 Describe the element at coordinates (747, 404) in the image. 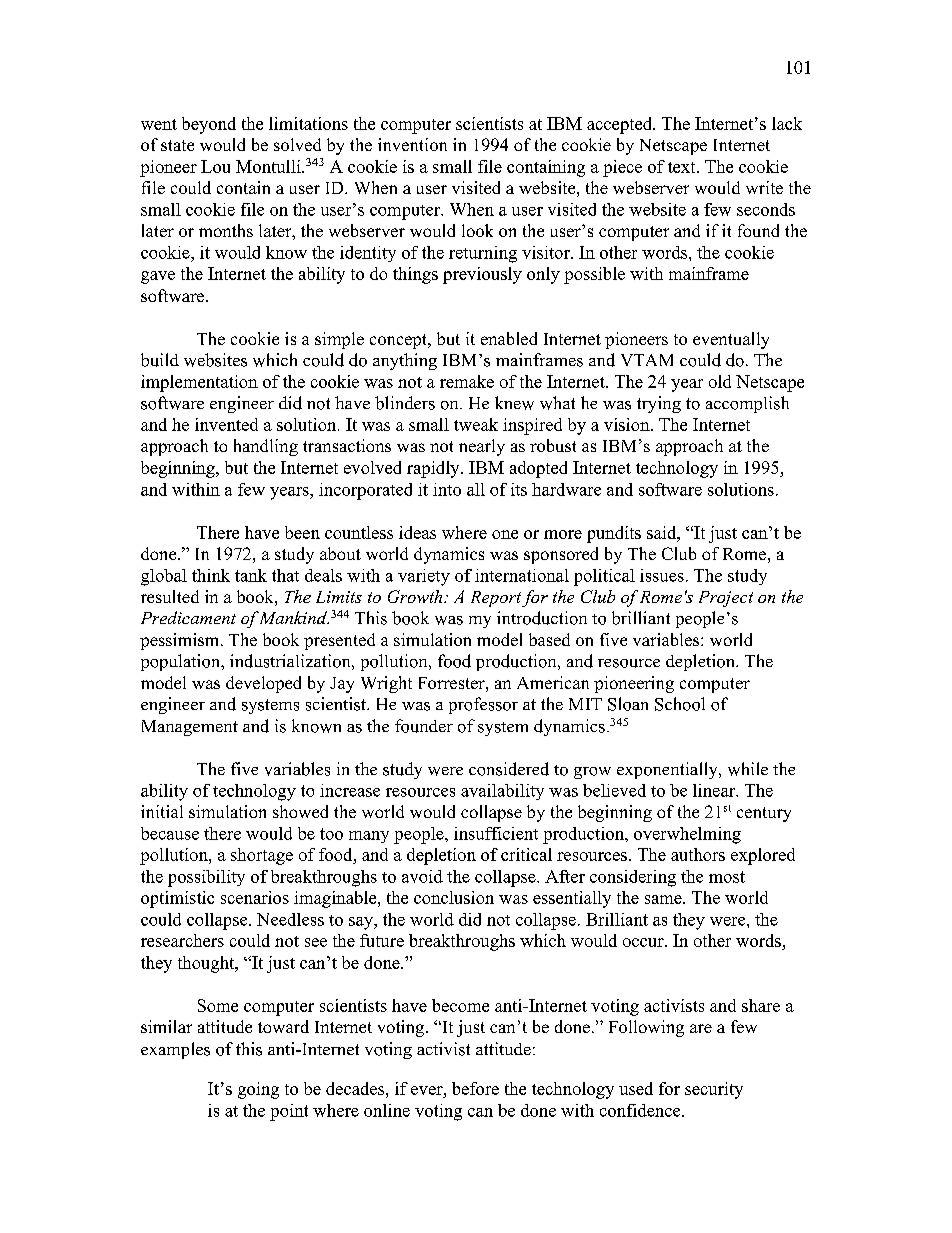

I see `accomplish` at that location.
